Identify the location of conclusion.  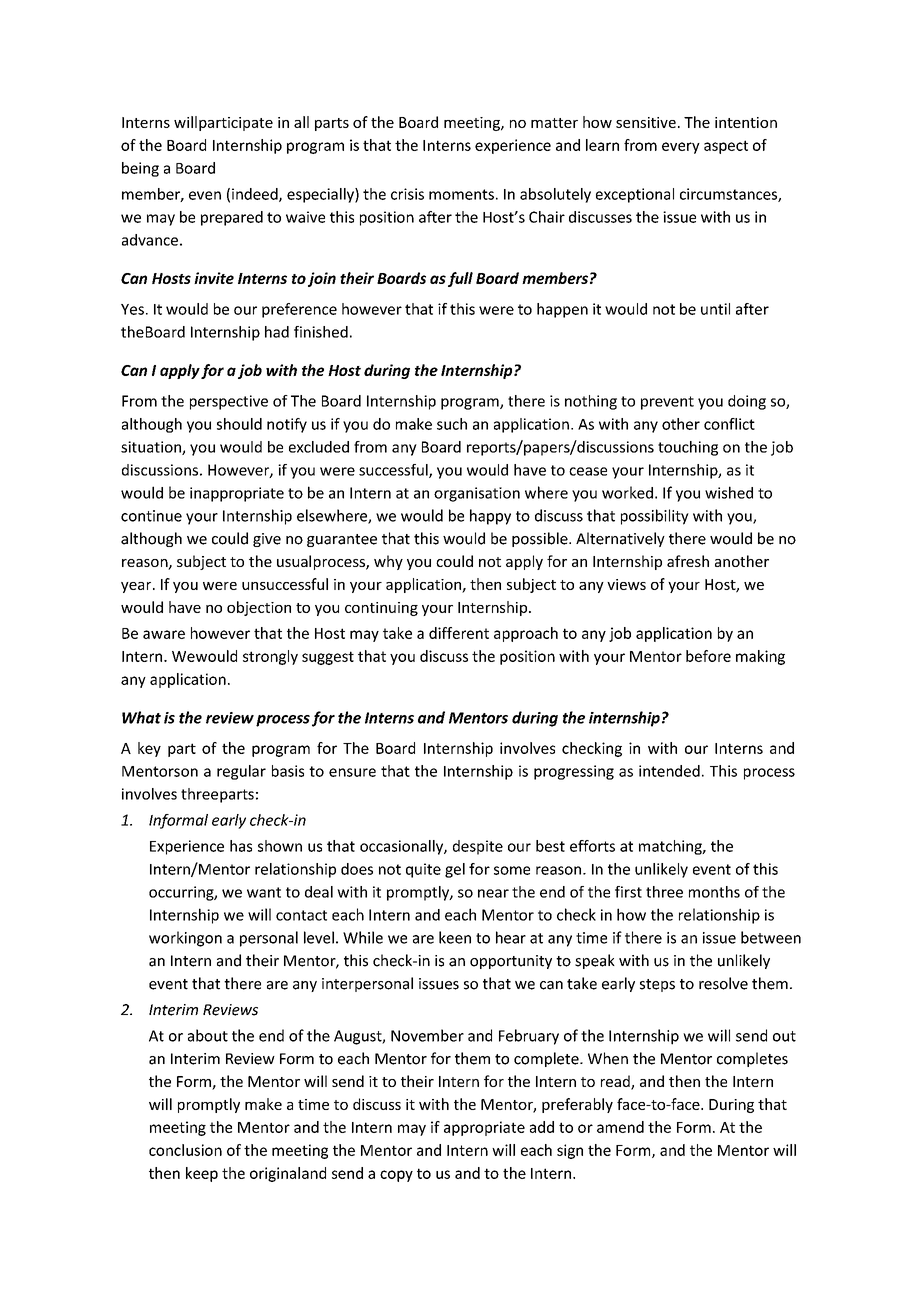
(185, 1150).
